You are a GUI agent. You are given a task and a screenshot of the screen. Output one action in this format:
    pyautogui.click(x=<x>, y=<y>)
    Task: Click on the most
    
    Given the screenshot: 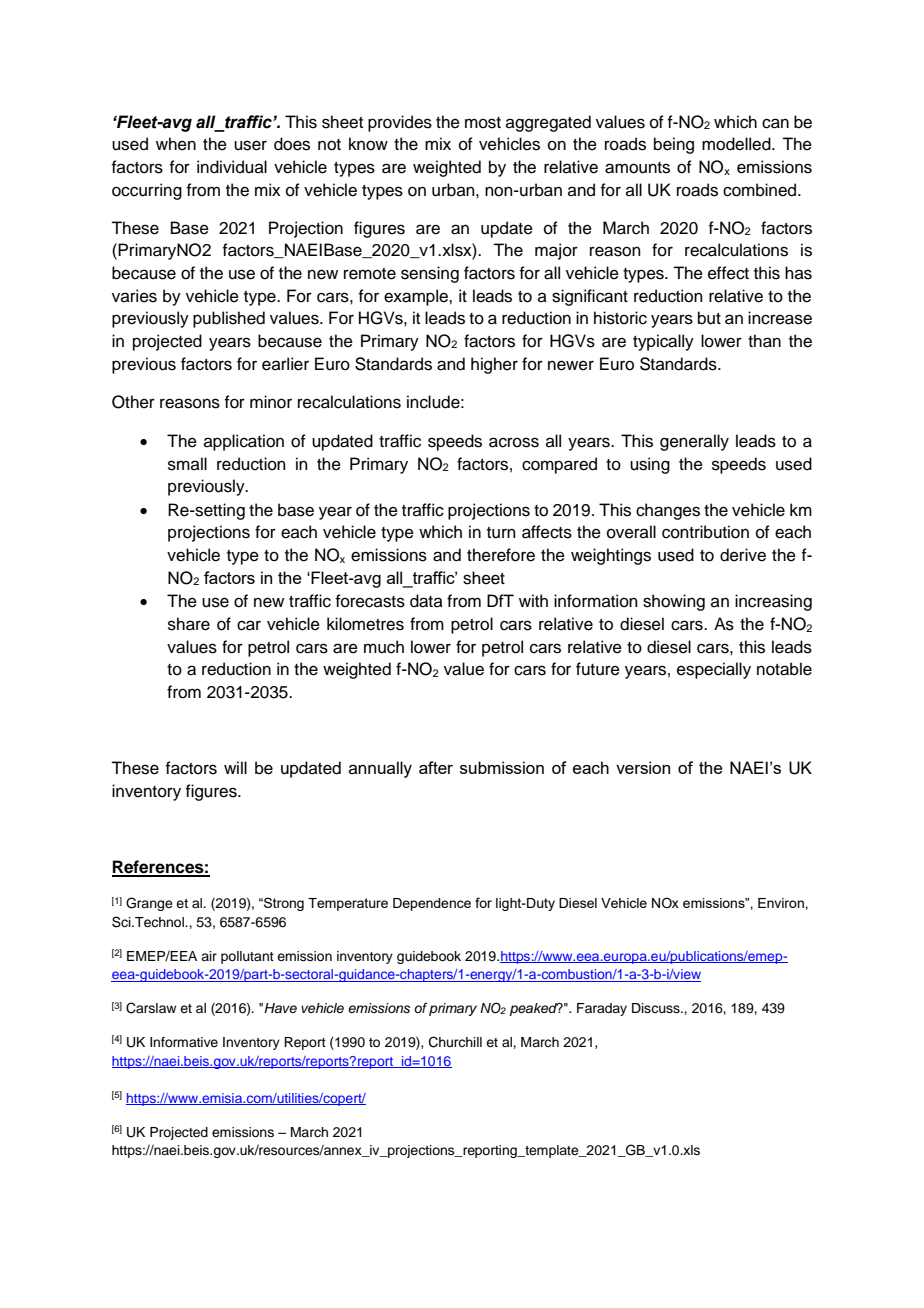 What is the action you would take?
    pyautogui.click(x=483, y=123)
